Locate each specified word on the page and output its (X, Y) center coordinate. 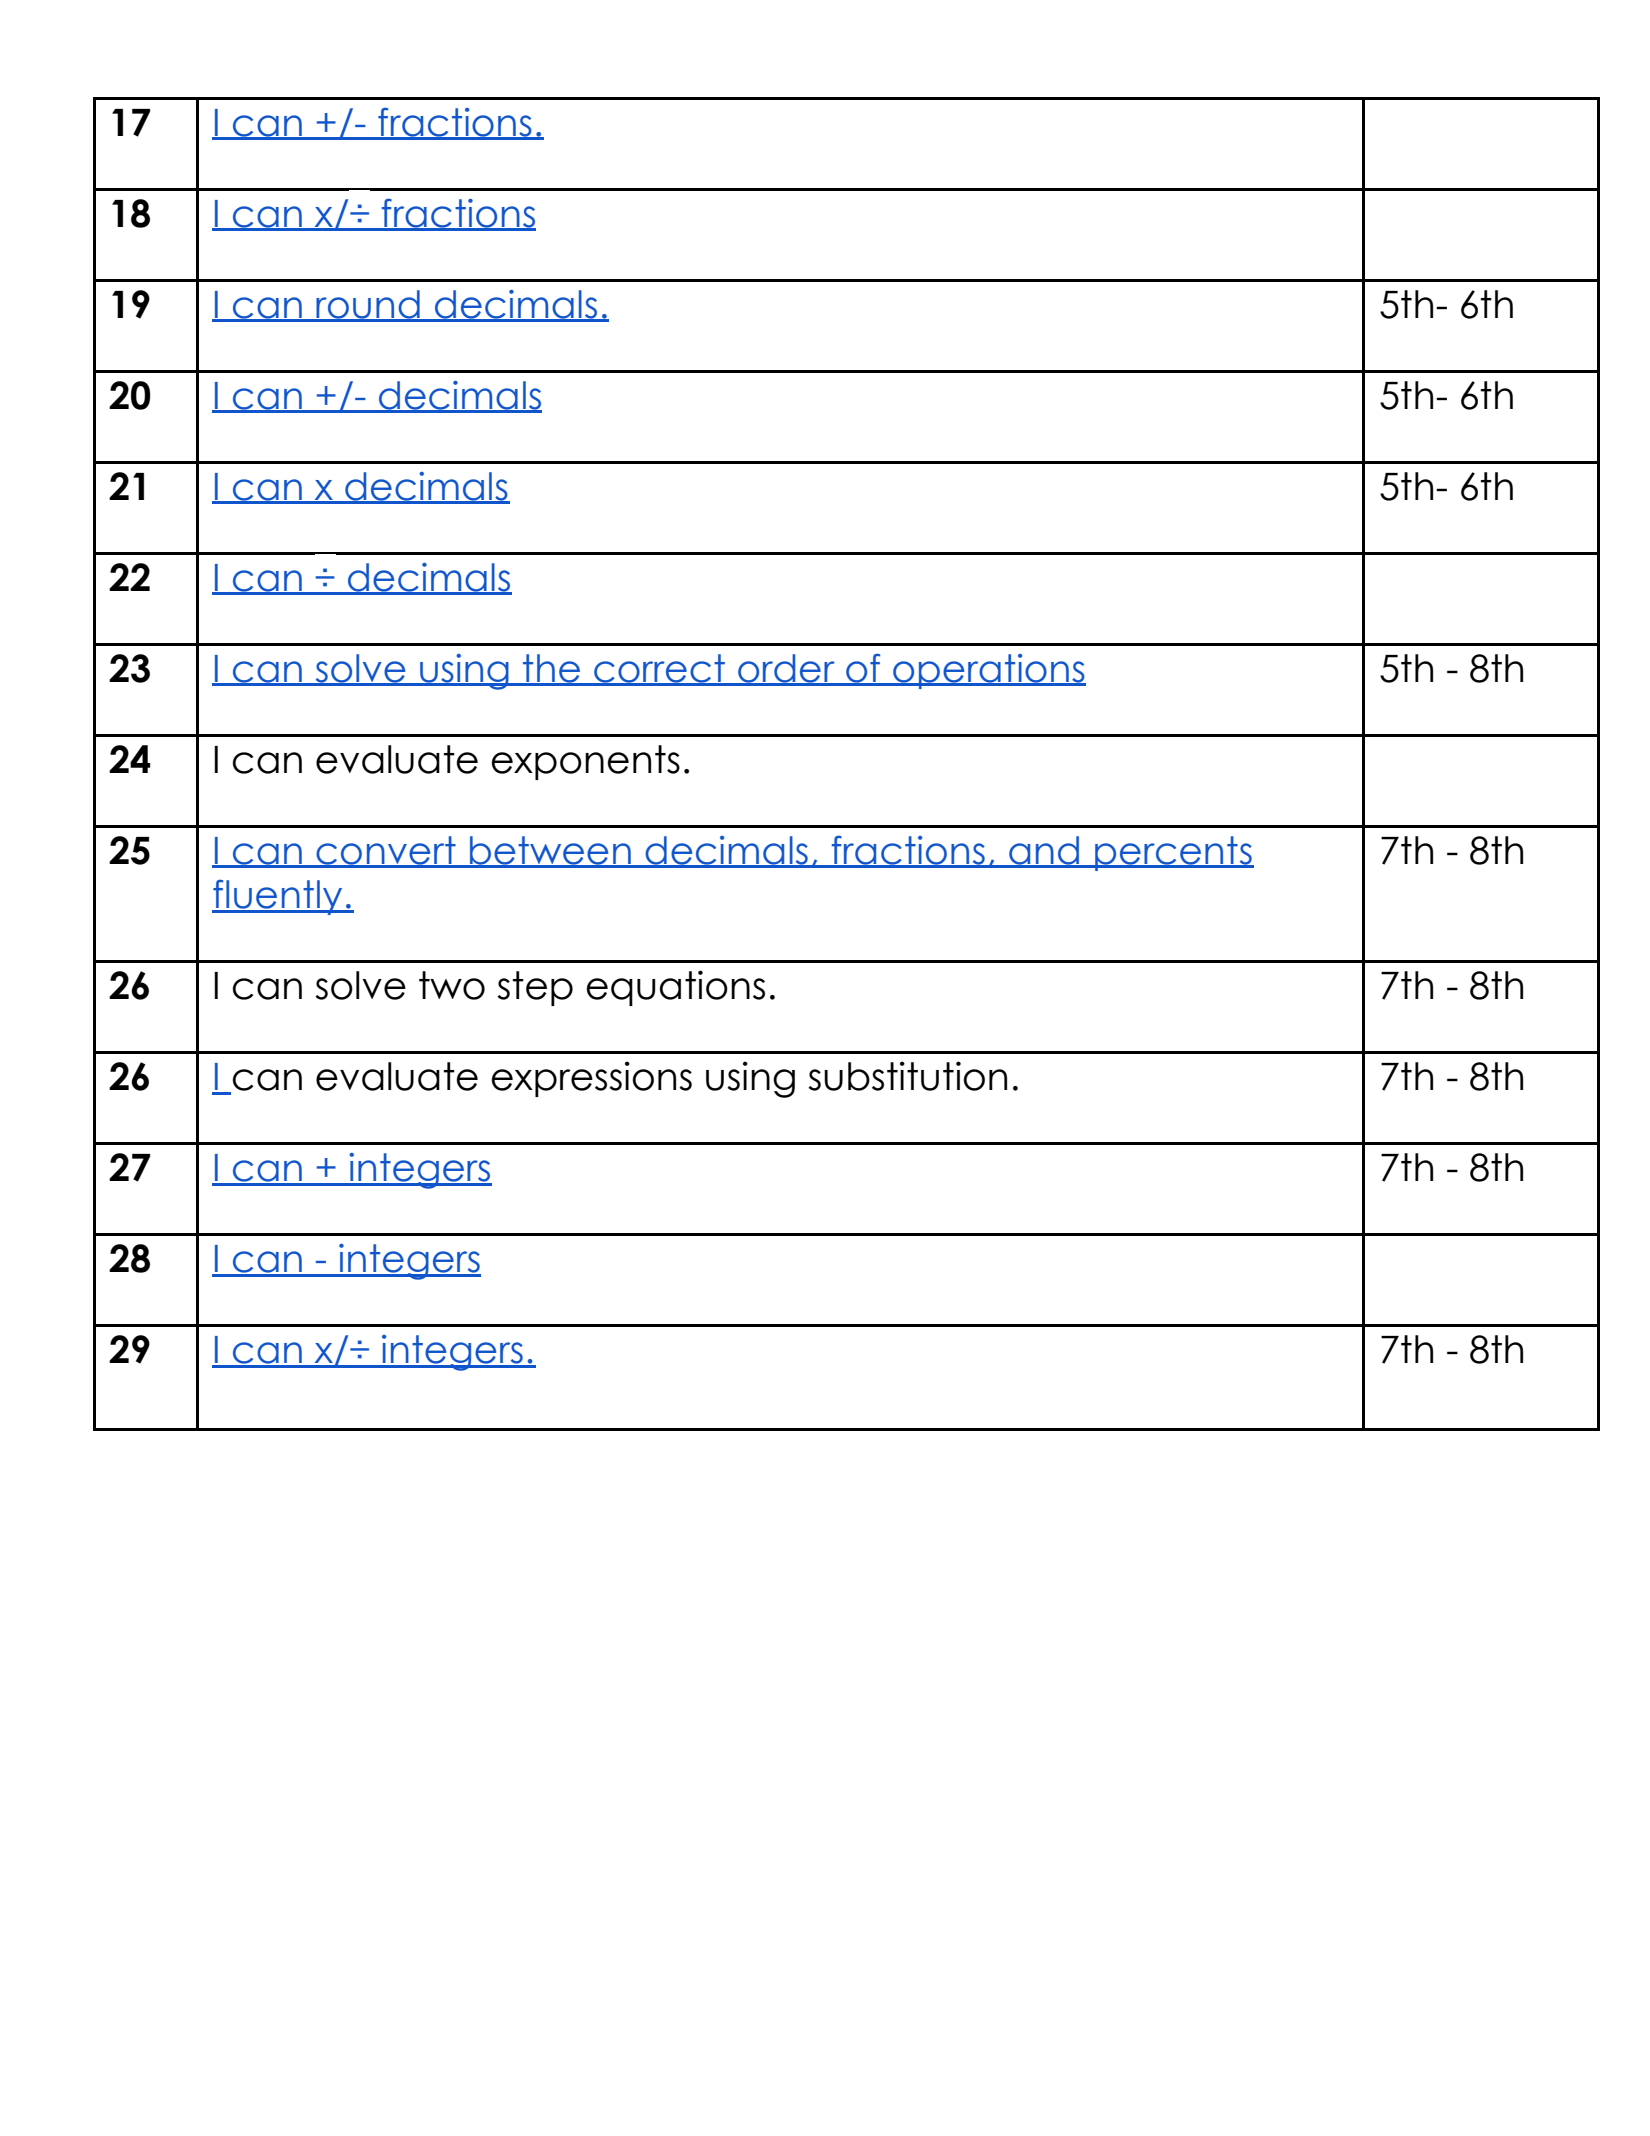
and (1044, 851)
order (786, 669)
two (452, 985)
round (368, 305)
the (552, 669)
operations (988, 671)
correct (659, 669)
